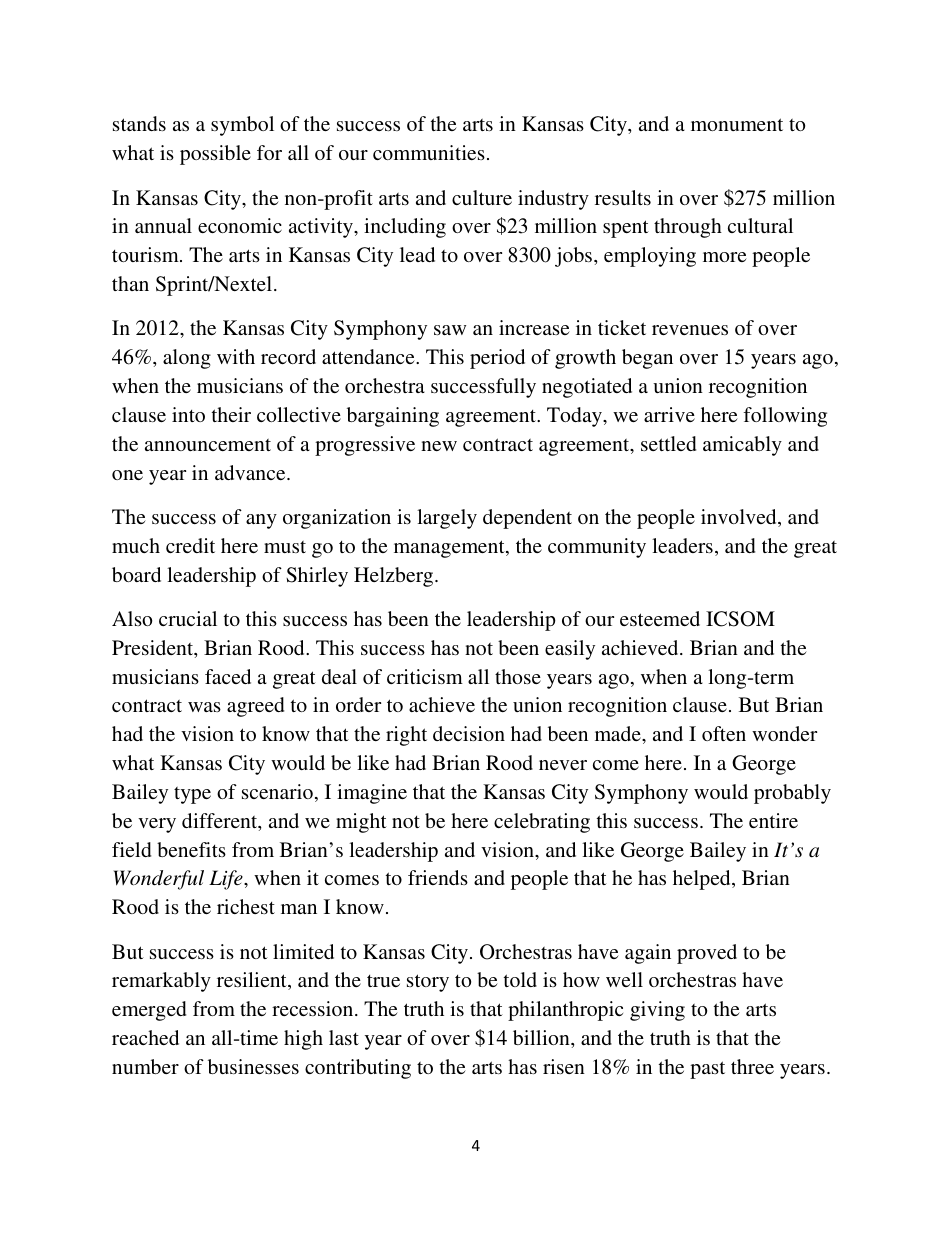 The image size is (952, 1233). Describe the element at coordinates (660, 618) in the screenshot. I see `esteemed` at that location.
